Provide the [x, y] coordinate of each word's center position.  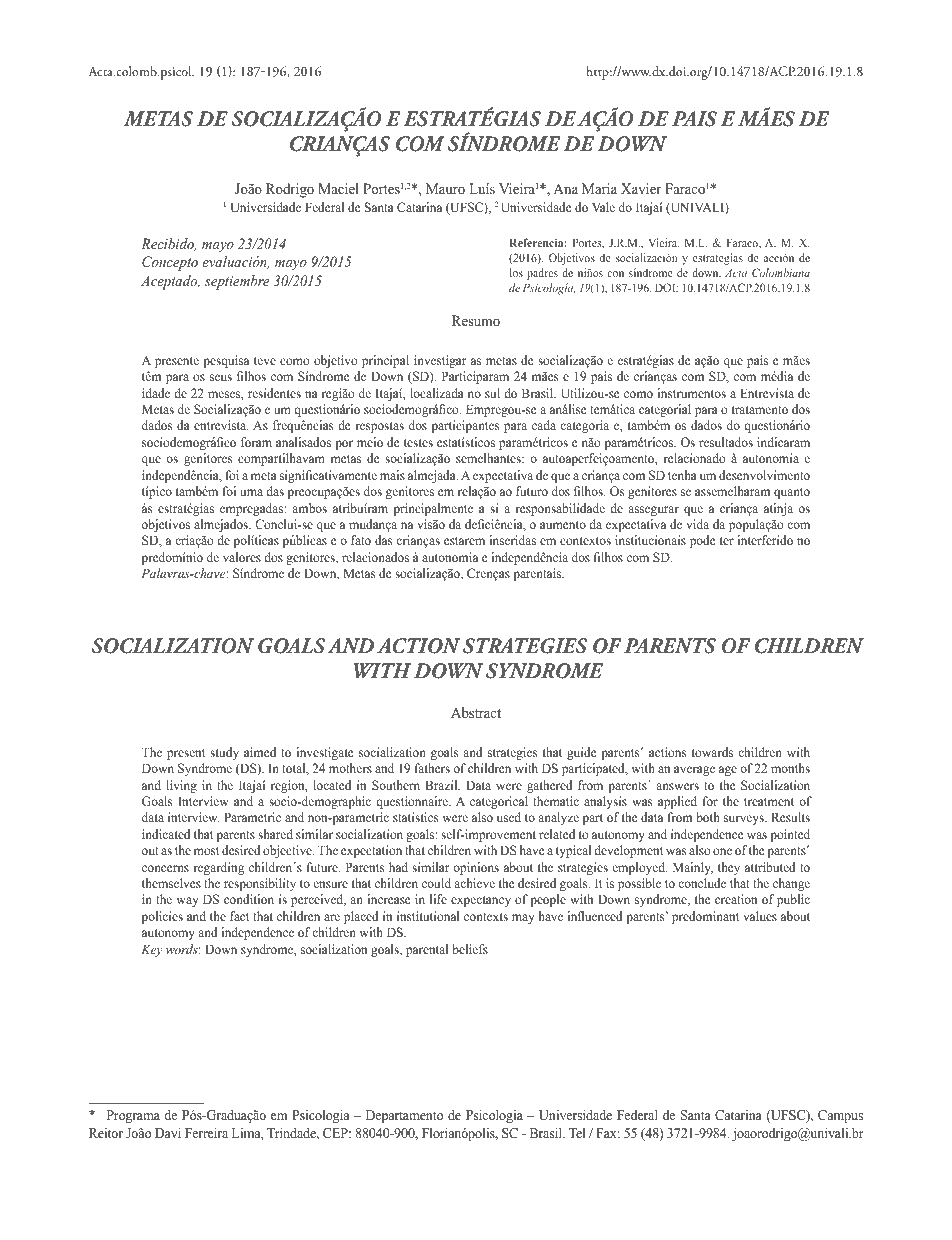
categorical [499, 802]
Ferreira [206, 1132]
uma [251, 492]
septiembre [237, 282]
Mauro [445, 188]
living [181, 786]
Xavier [641, 188]
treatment [769, 802]
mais [392, 475]
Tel [577, 1133]
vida [697, 524]
